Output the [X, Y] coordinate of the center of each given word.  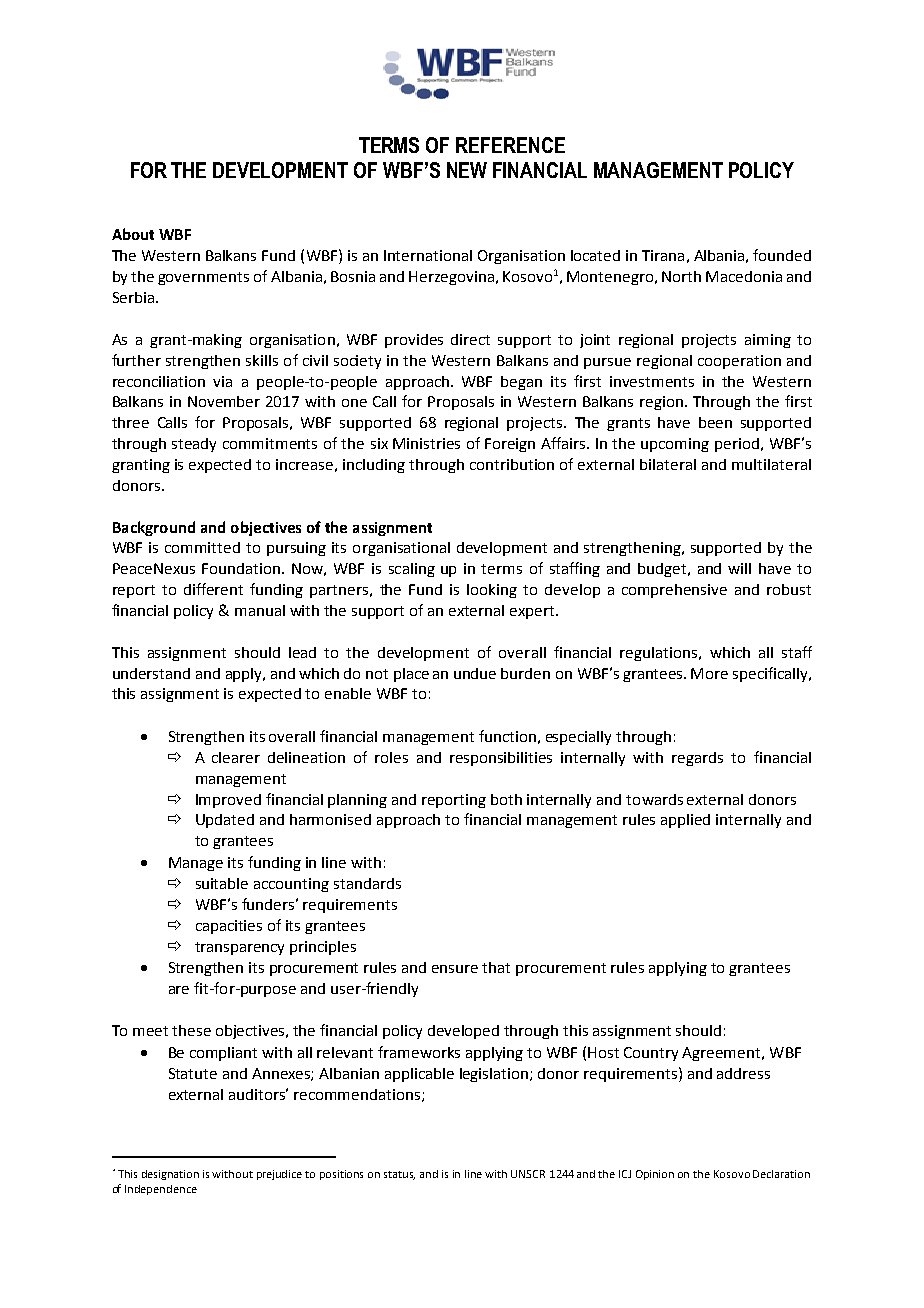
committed [202, 547]
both [506, 799]
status [399, 1175]
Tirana [663, 255]
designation [170, 1175]
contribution [512, 464]
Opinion [655, 1175]
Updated [225, 821]
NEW [467, 170]
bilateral [668, 464]
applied [685, 821]
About [133, 234]
